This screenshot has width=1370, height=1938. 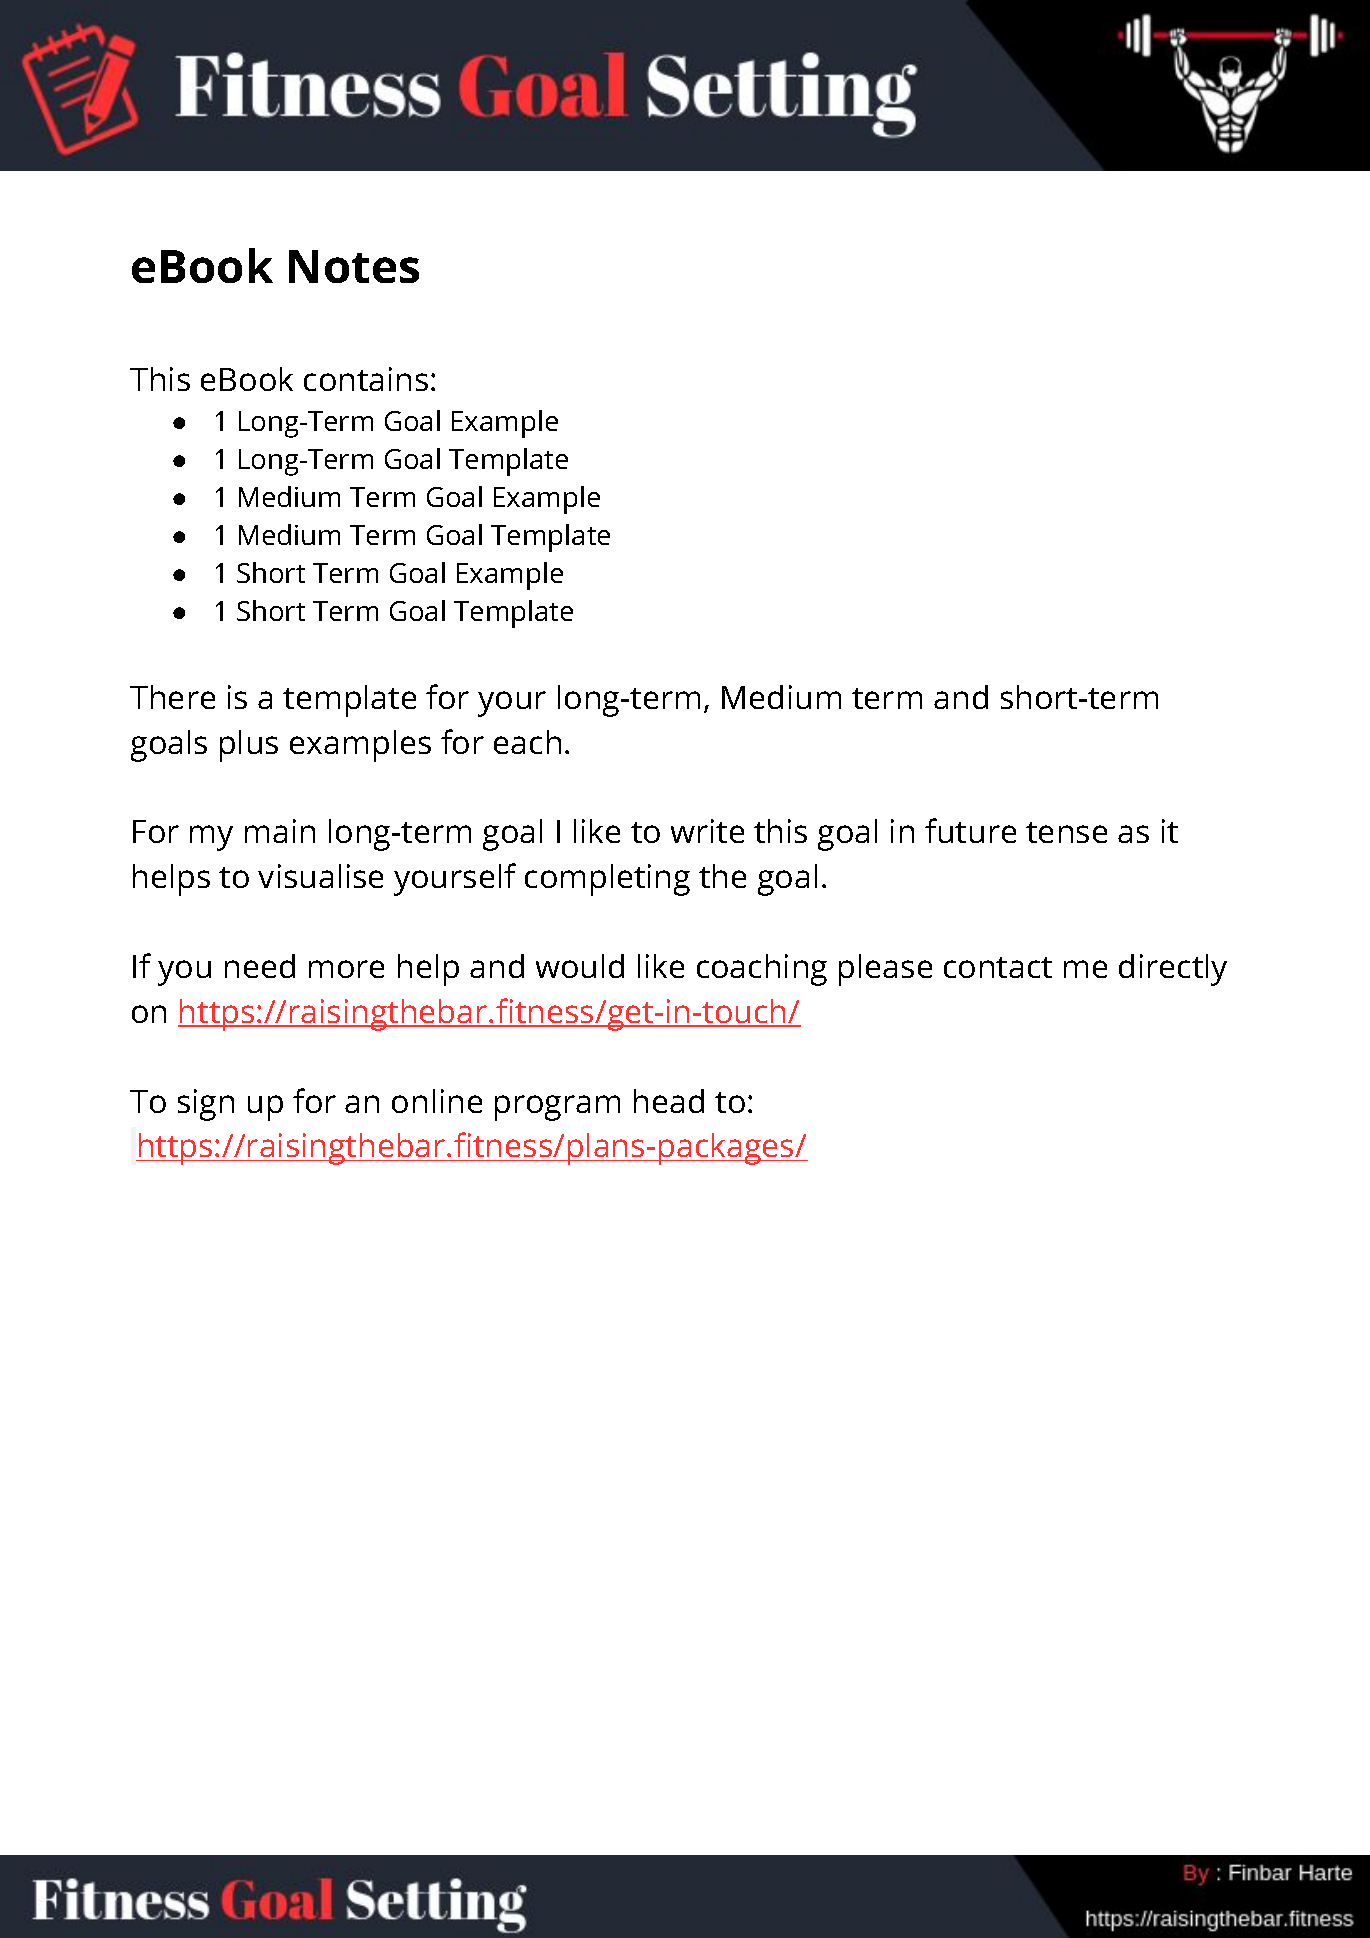 What do you see at coordinates (527, 742) in the screenshot?
I see `each` at bounding box center [527, 742].
